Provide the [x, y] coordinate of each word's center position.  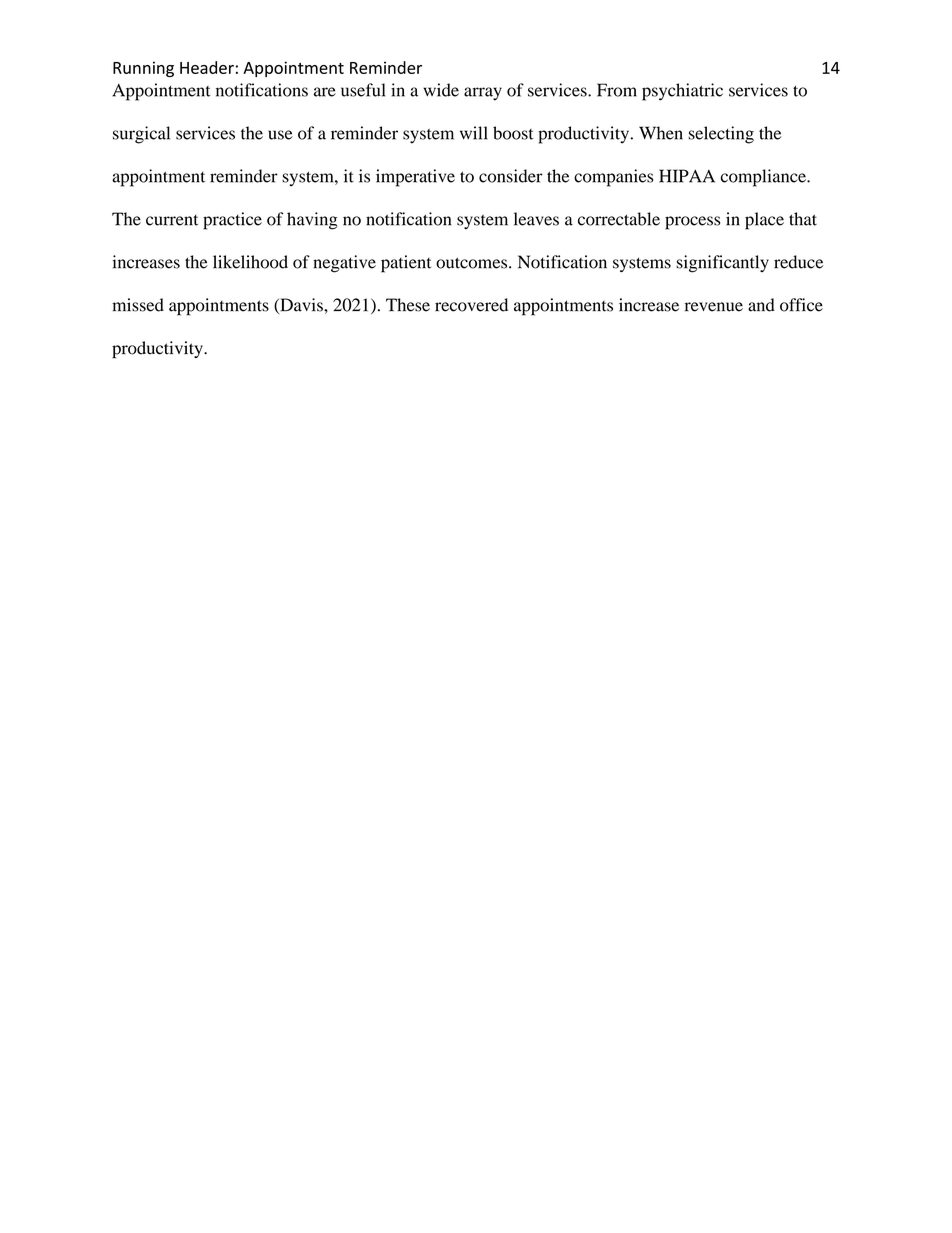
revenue [714, 307]
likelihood [250, 262]
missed [138, 305]
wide [441, 90]
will [474, 133]
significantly [722, 264]
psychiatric [682, 92]
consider [511, 176]
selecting [721, 135]
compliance [764, 178]
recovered [471, 305]
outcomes [473, 263]
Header [207, 67]
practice [232, 221]
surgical [141, 135]
